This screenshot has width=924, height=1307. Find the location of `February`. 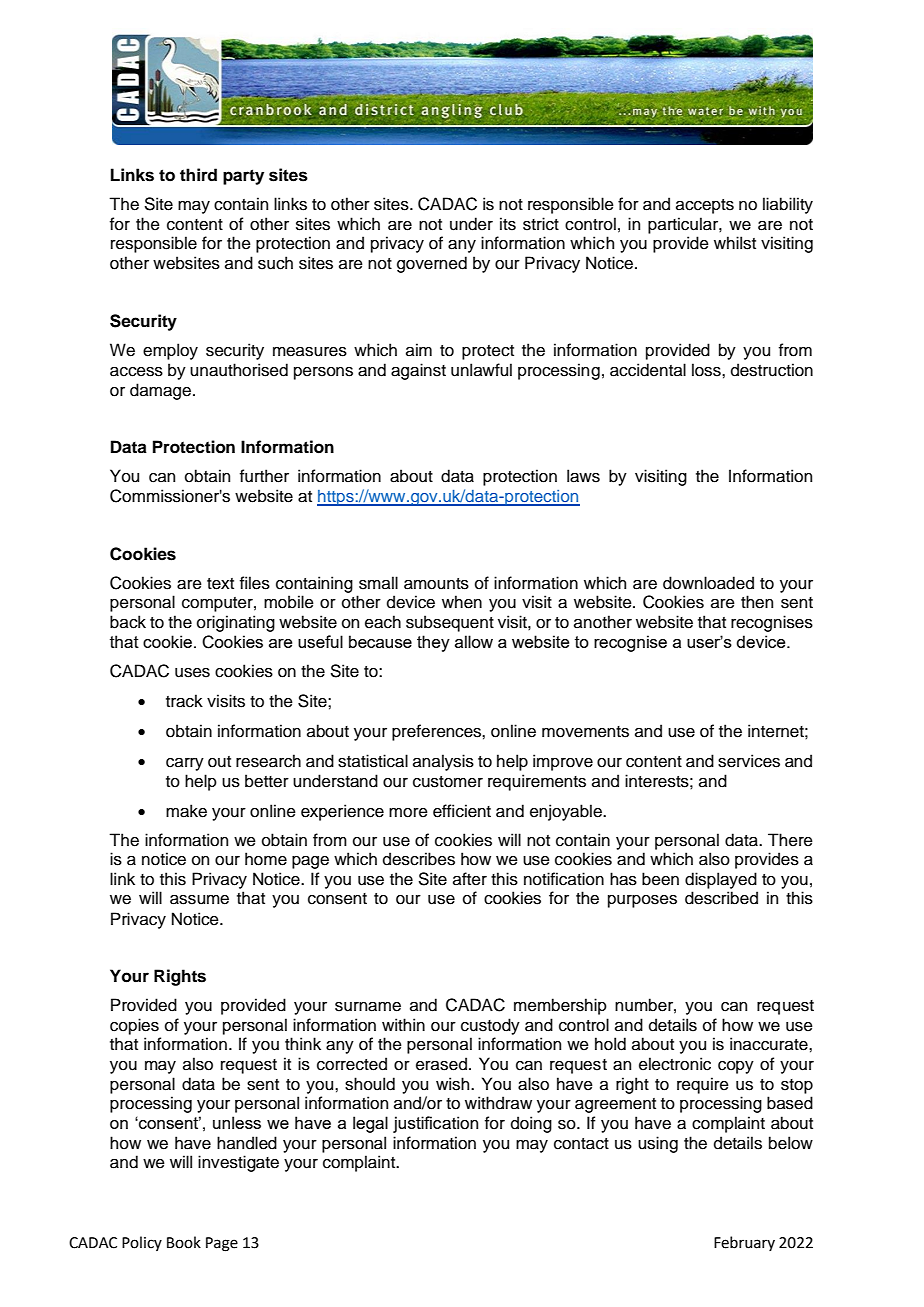

February is located at coordinates (744, 1243).
